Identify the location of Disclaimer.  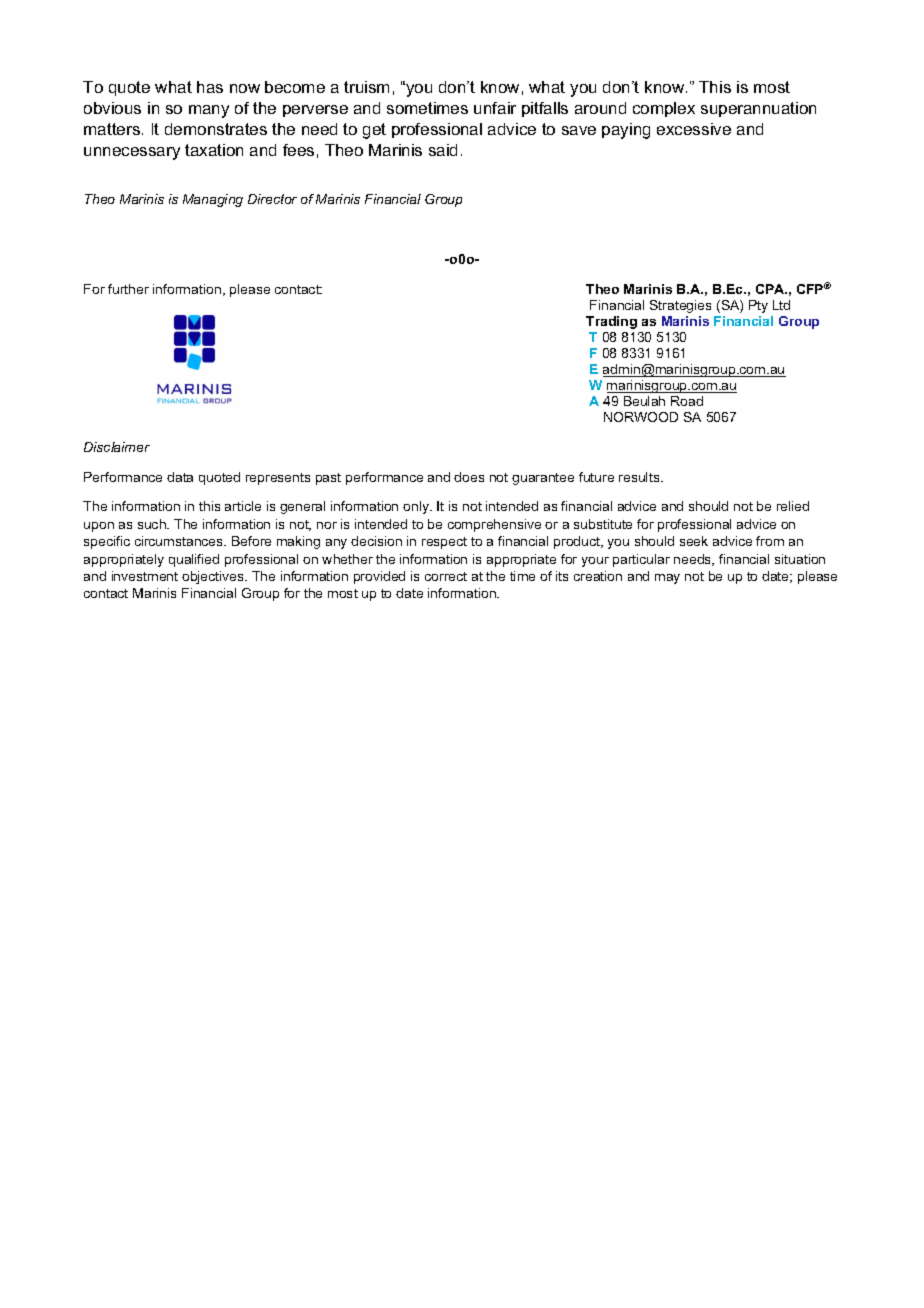
(117, 447).
